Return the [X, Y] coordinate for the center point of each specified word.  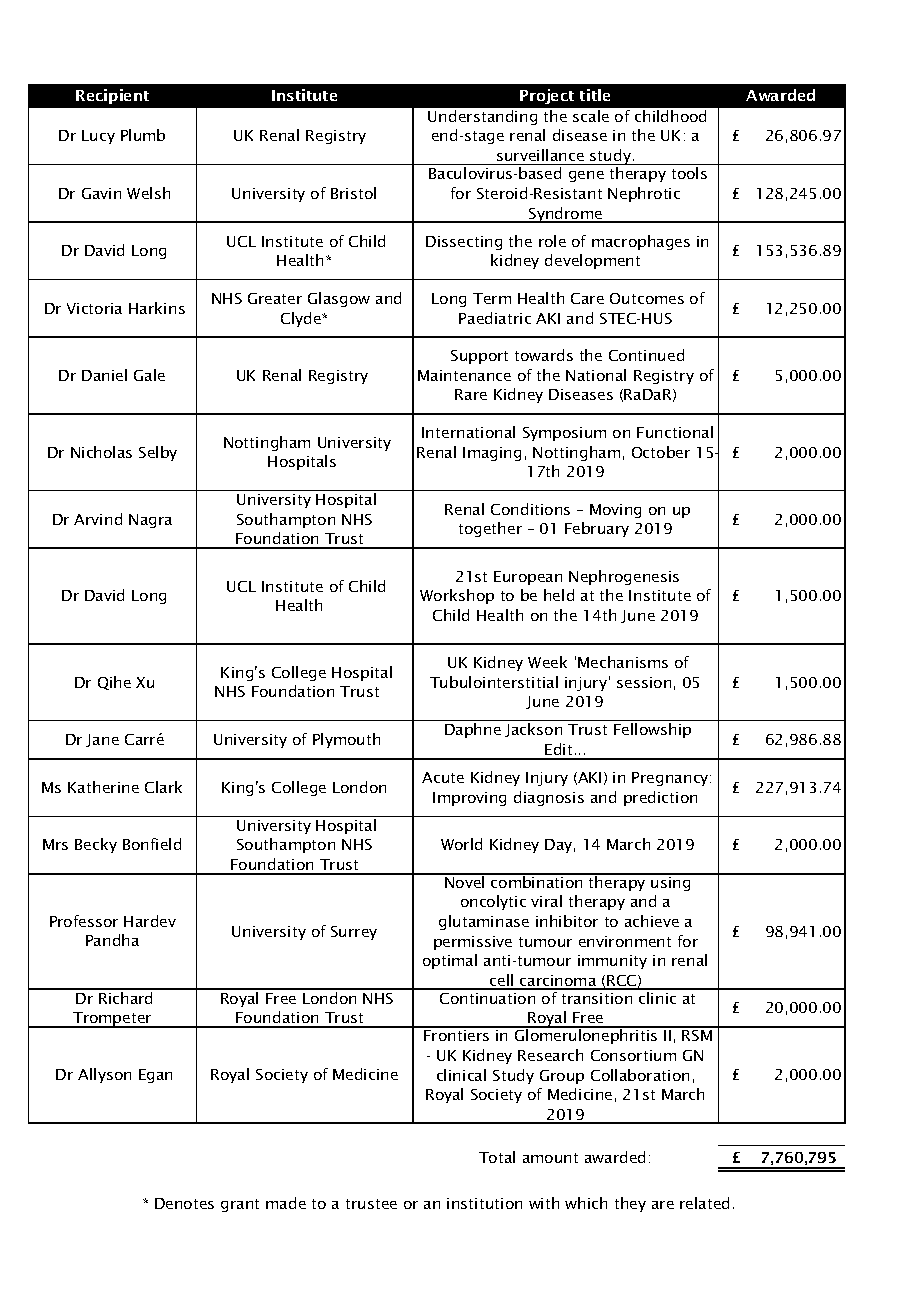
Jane [102, 740]
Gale [149, 375]
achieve [652, 921]
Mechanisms [623, 662]
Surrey [354, 933]
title [595, 95]
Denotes [184, 1203]
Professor [84, 921]
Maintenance [464, 375]
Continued [646, 355]
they [630, 1204]
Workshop [457, 596]
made [286, 1203]
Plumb [143, 135]
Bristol [353, 193]
